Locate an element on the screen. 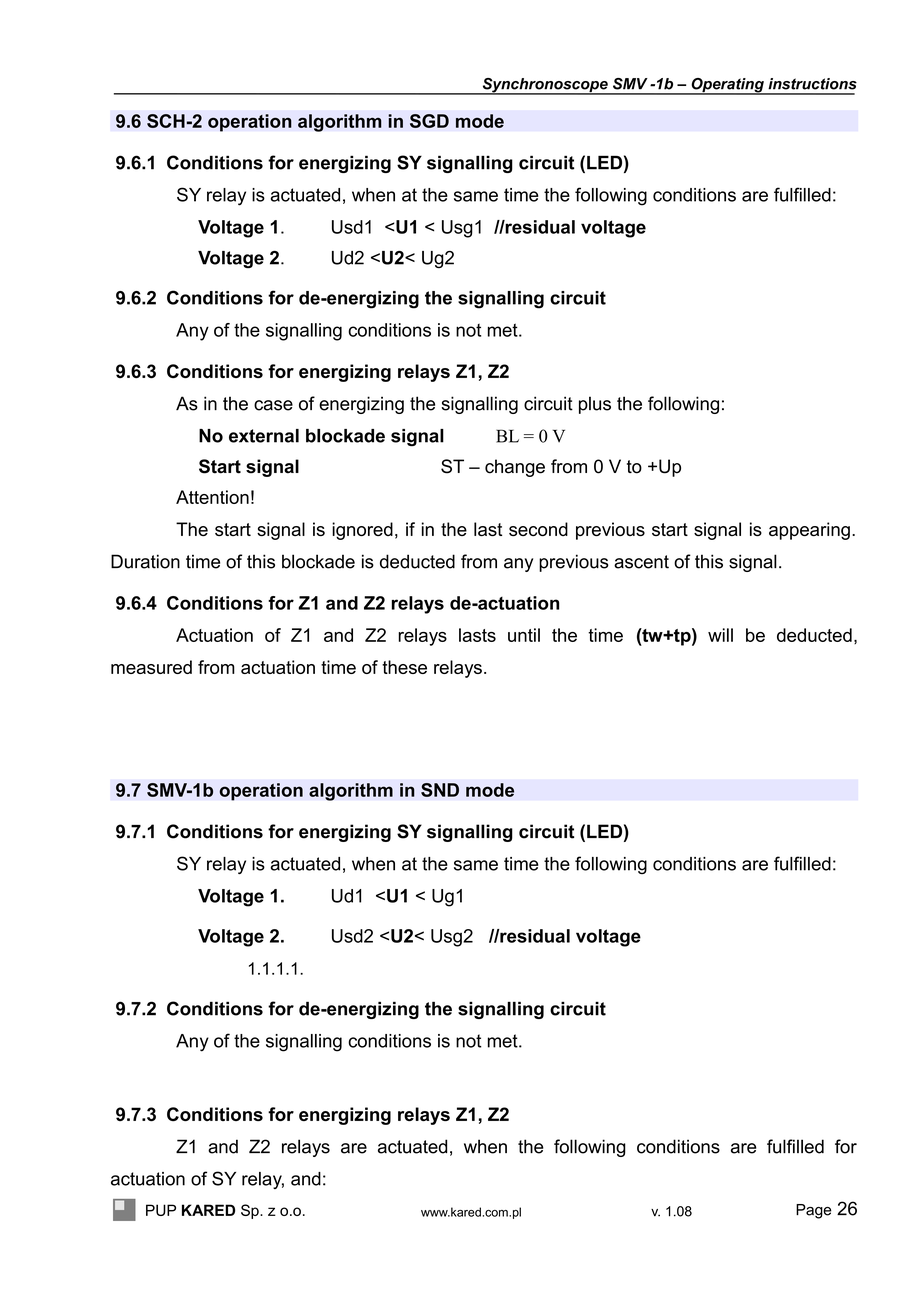  PUP is located at coordinates (161, 1210).
